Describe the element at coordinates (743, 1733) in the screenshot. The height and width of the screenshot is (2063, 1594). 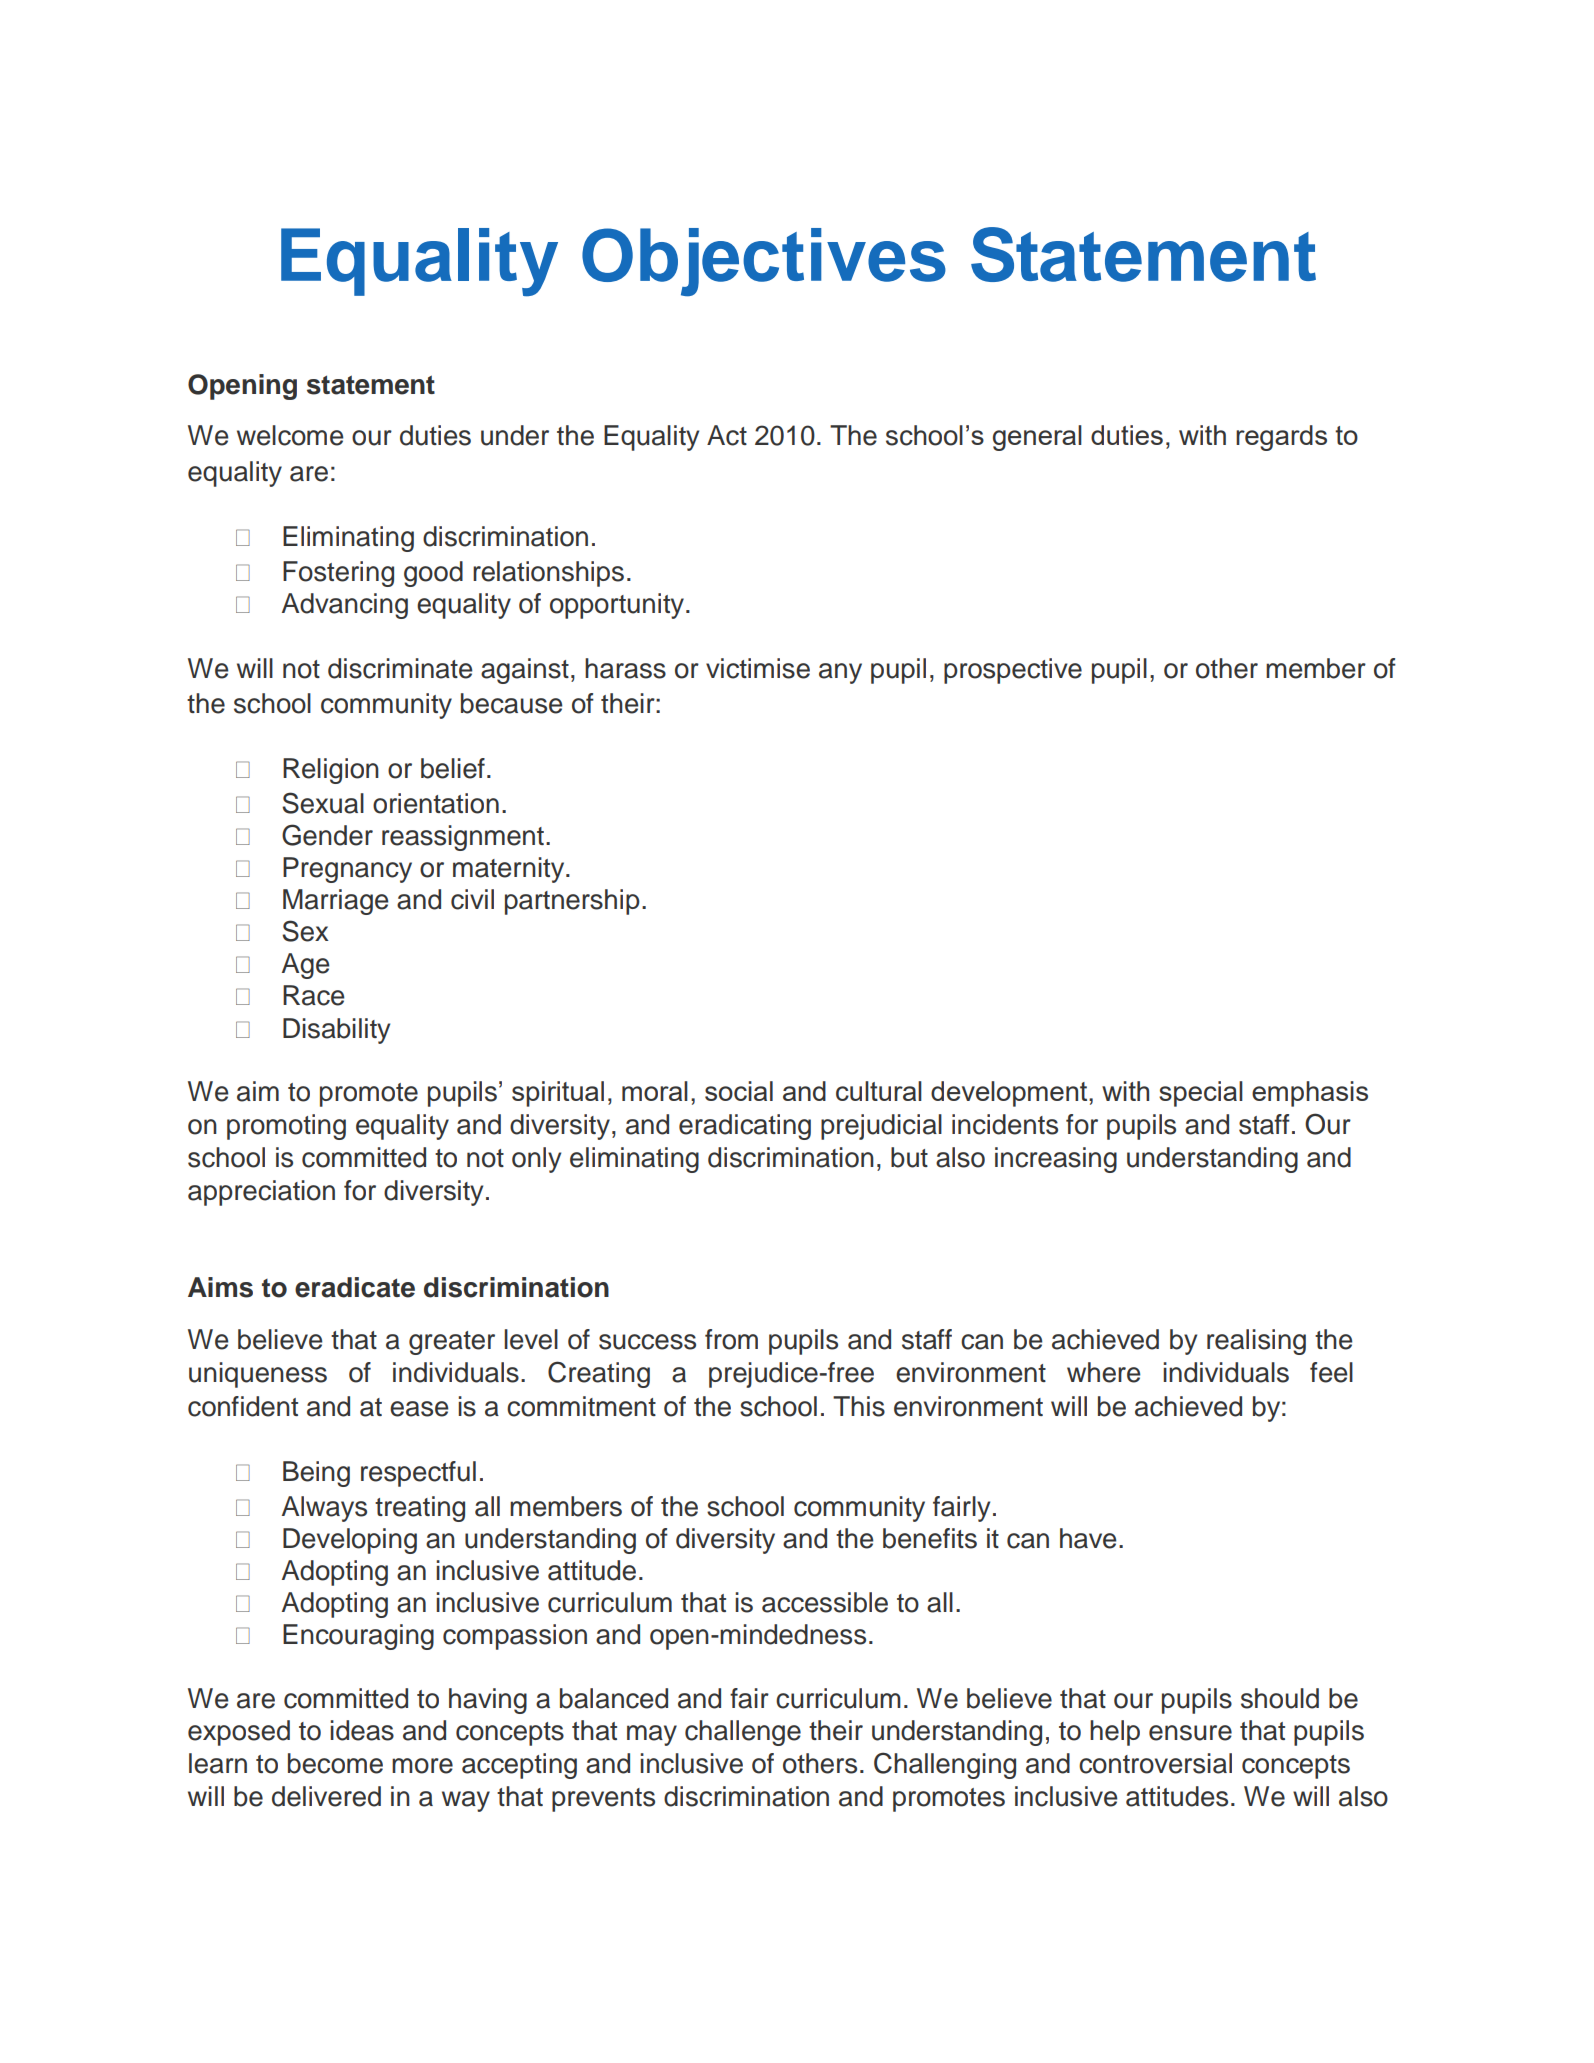
I see `challenge` at that location.
